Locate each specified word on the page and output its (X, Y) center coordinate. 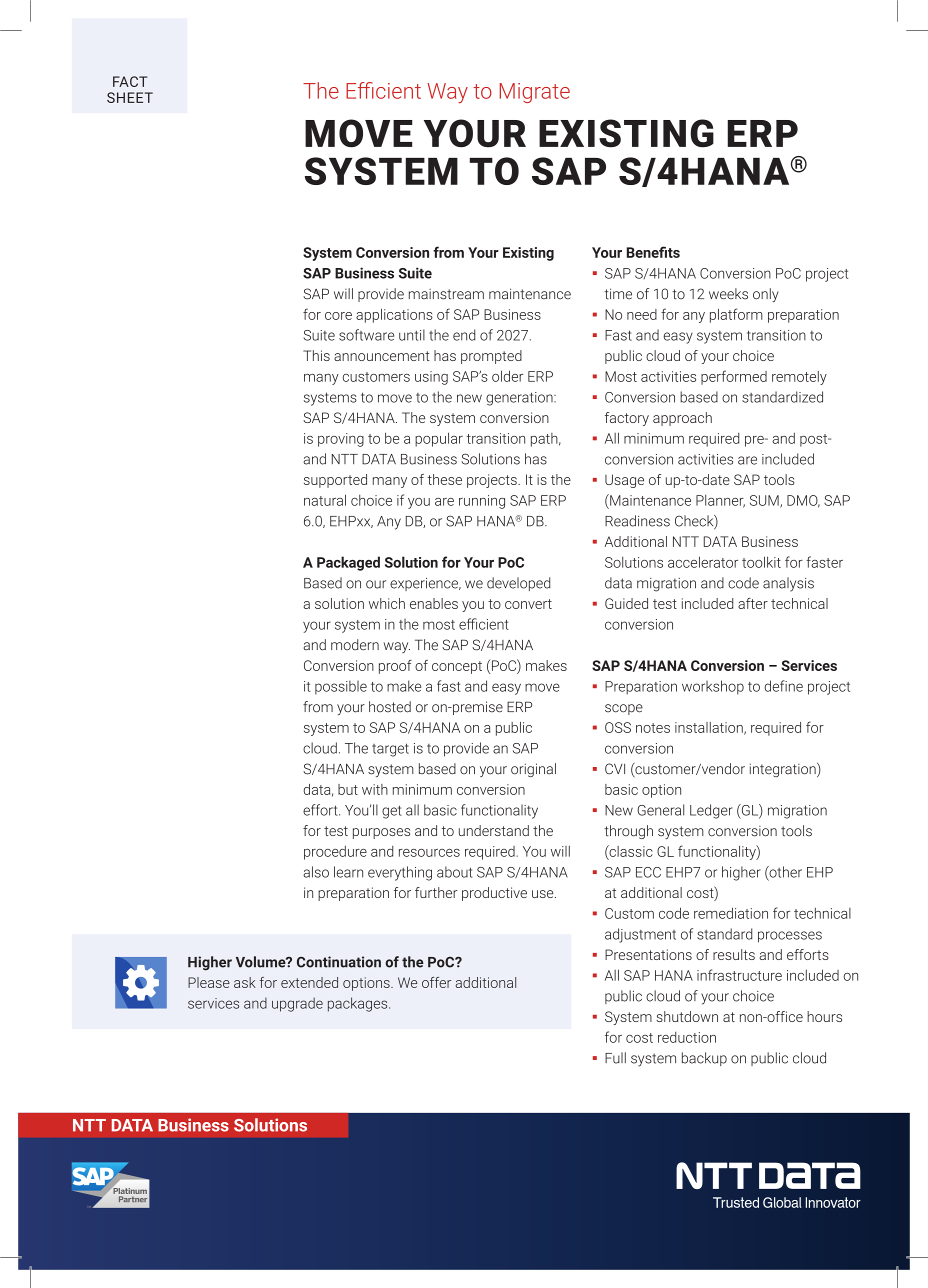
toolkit (761, 562)
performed (734, 377)
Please (209, 982)
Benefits (653, 252)
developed (518, 584)
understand (494, 830)
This (316, 355)
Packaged (348, 563)
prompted (491, 357)
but (348, 789)
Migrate (535, 93)
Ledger (711, 811)
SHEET (130, 97)
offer (436, 982)
